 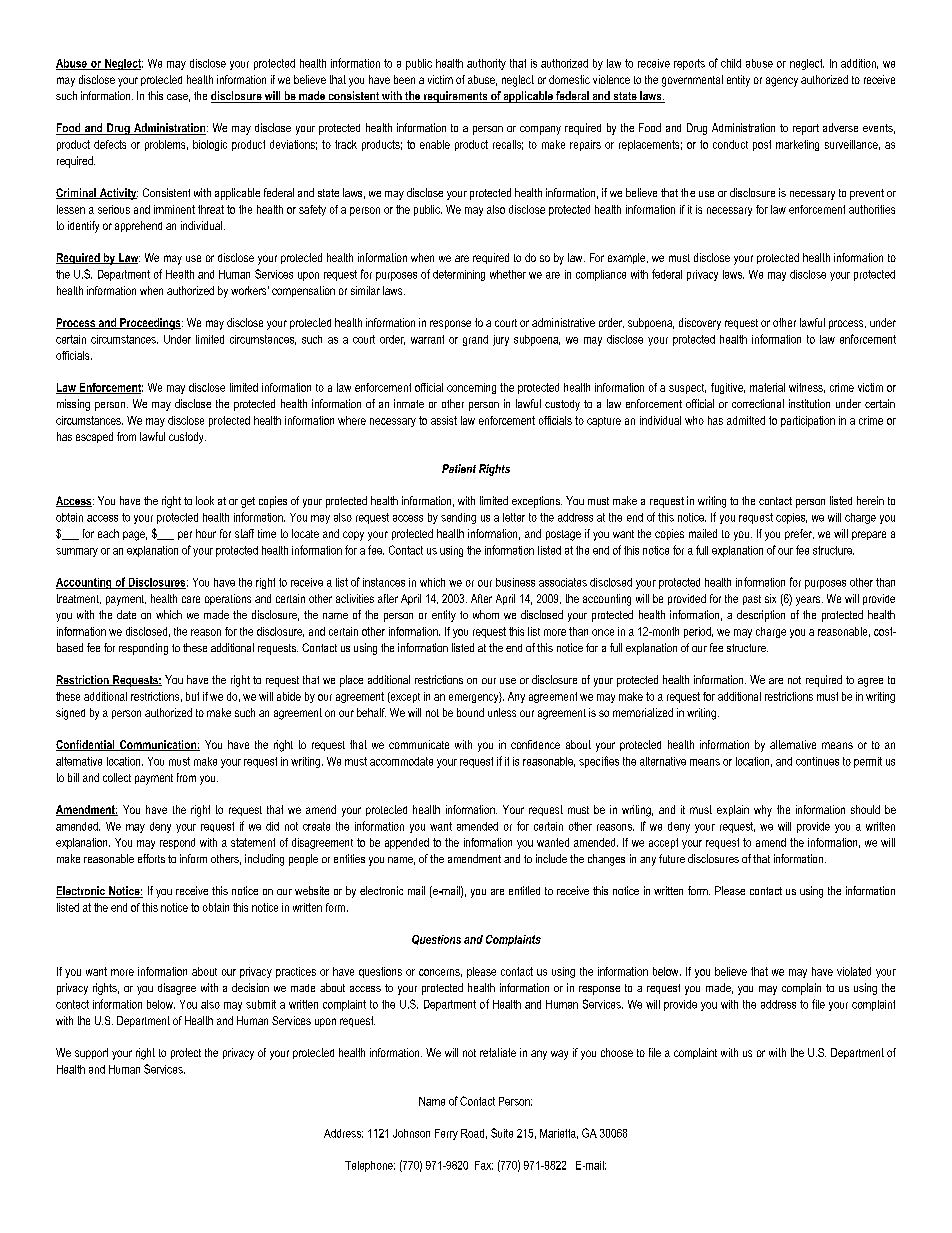 What do you see at coordinates (763, 811) in the document?
I see `why` at bounding box center [763, 811].
